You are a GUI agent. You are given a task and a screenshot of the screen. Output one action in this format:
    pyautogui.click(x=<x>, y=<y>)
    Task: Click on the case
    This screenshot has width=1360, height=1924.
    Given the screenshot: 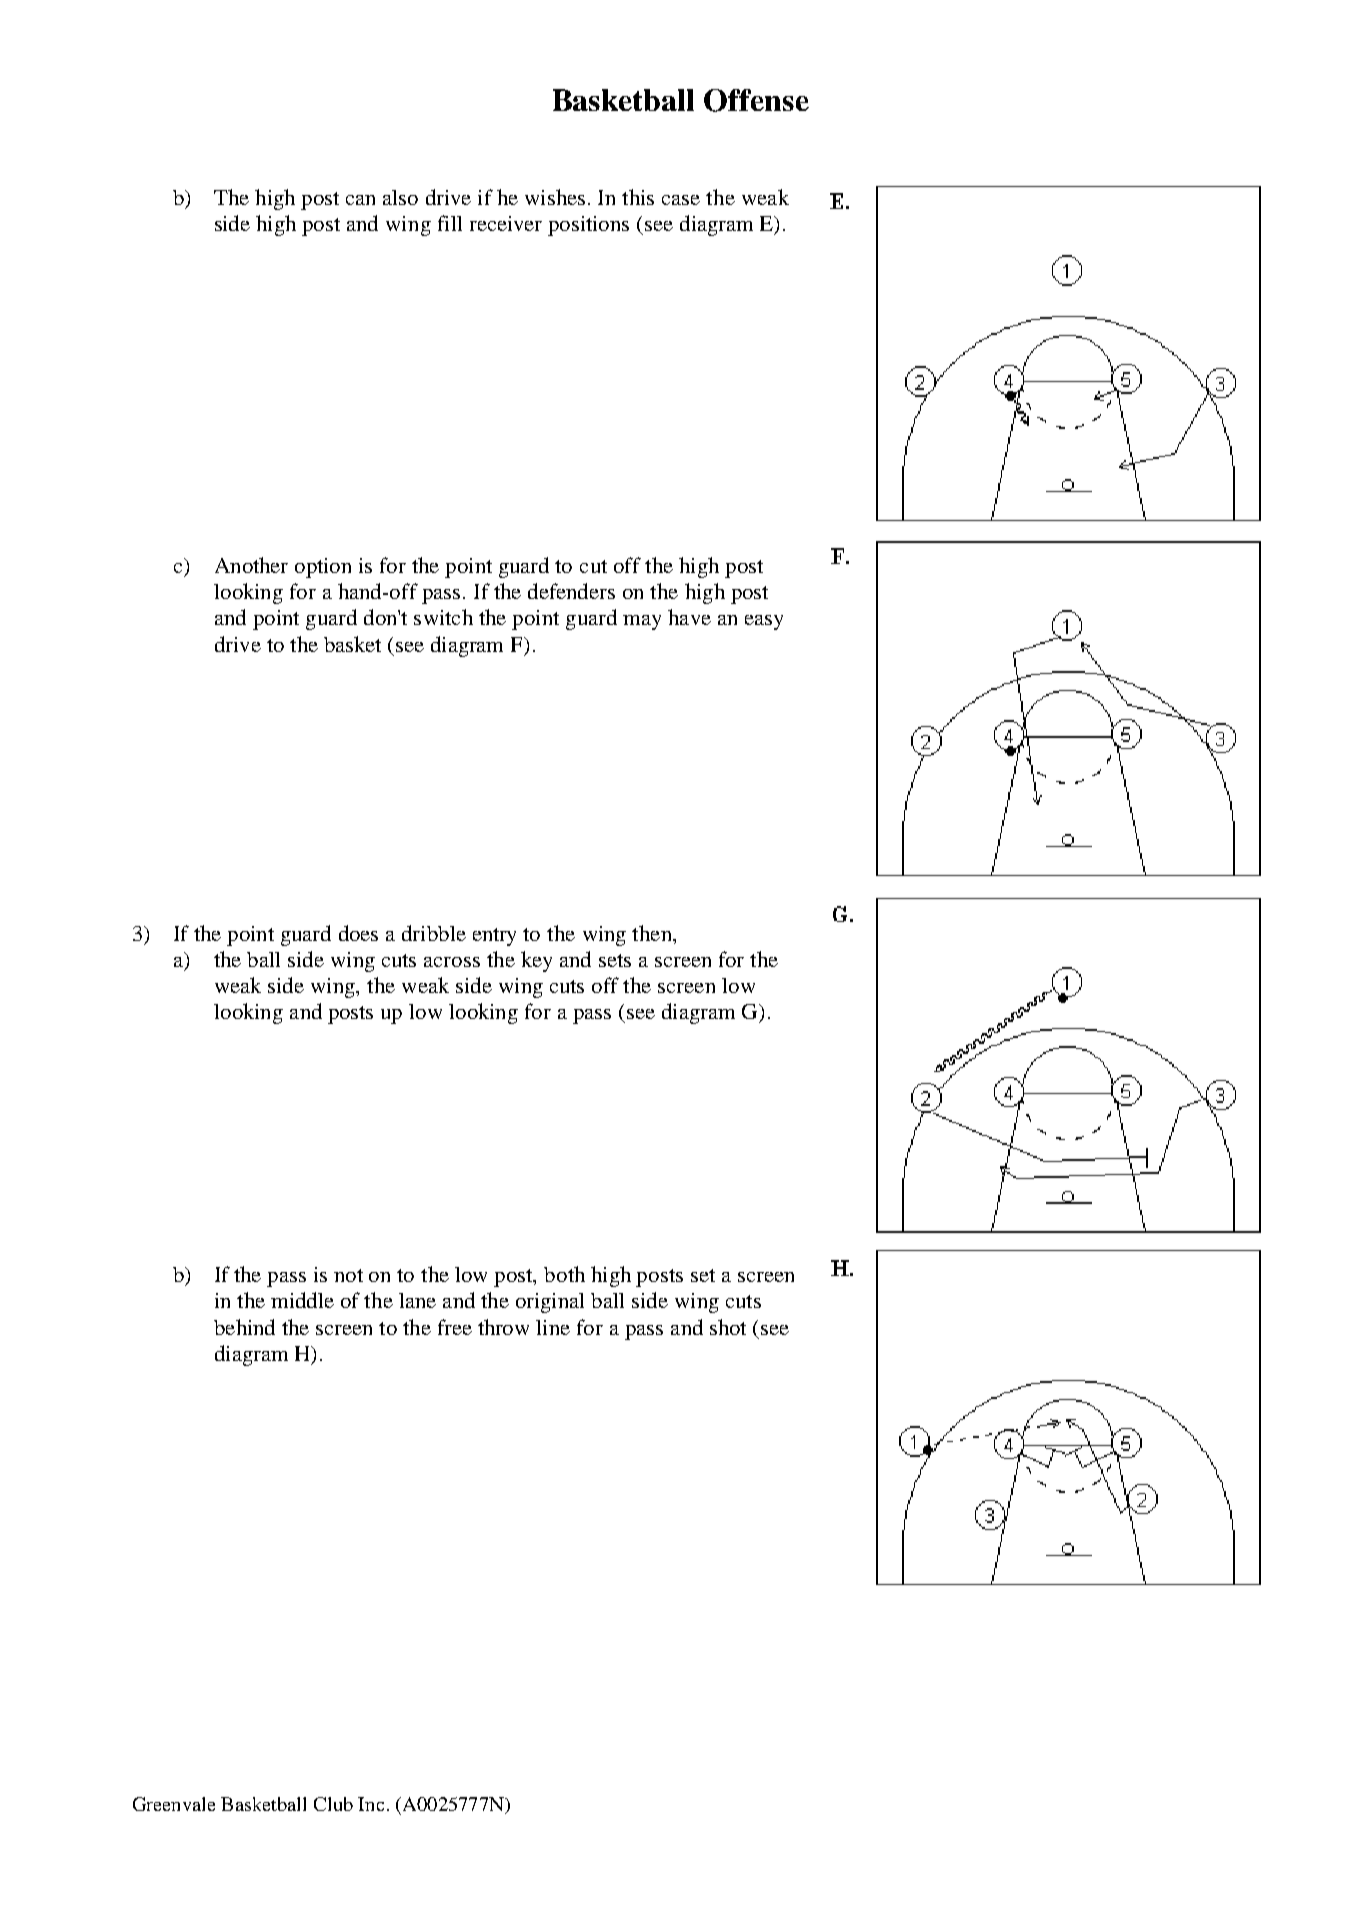 What is the action you would take?
    pyautogui.click(x=681, y=200)
